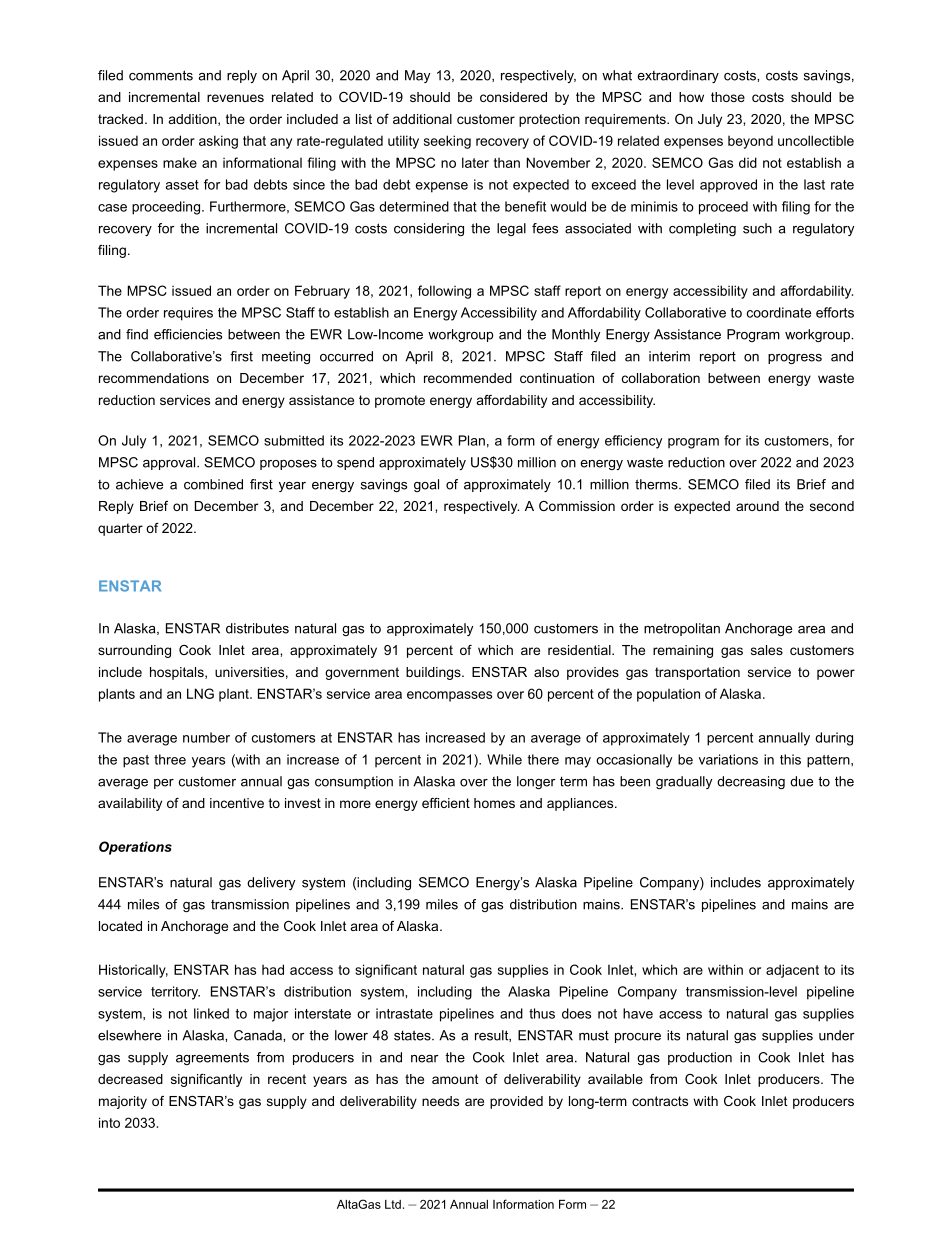 The width and height of the page is (952, 1233). Describe the element at coordinates (660, 1101) in the page. I see `contracts` at that location.
